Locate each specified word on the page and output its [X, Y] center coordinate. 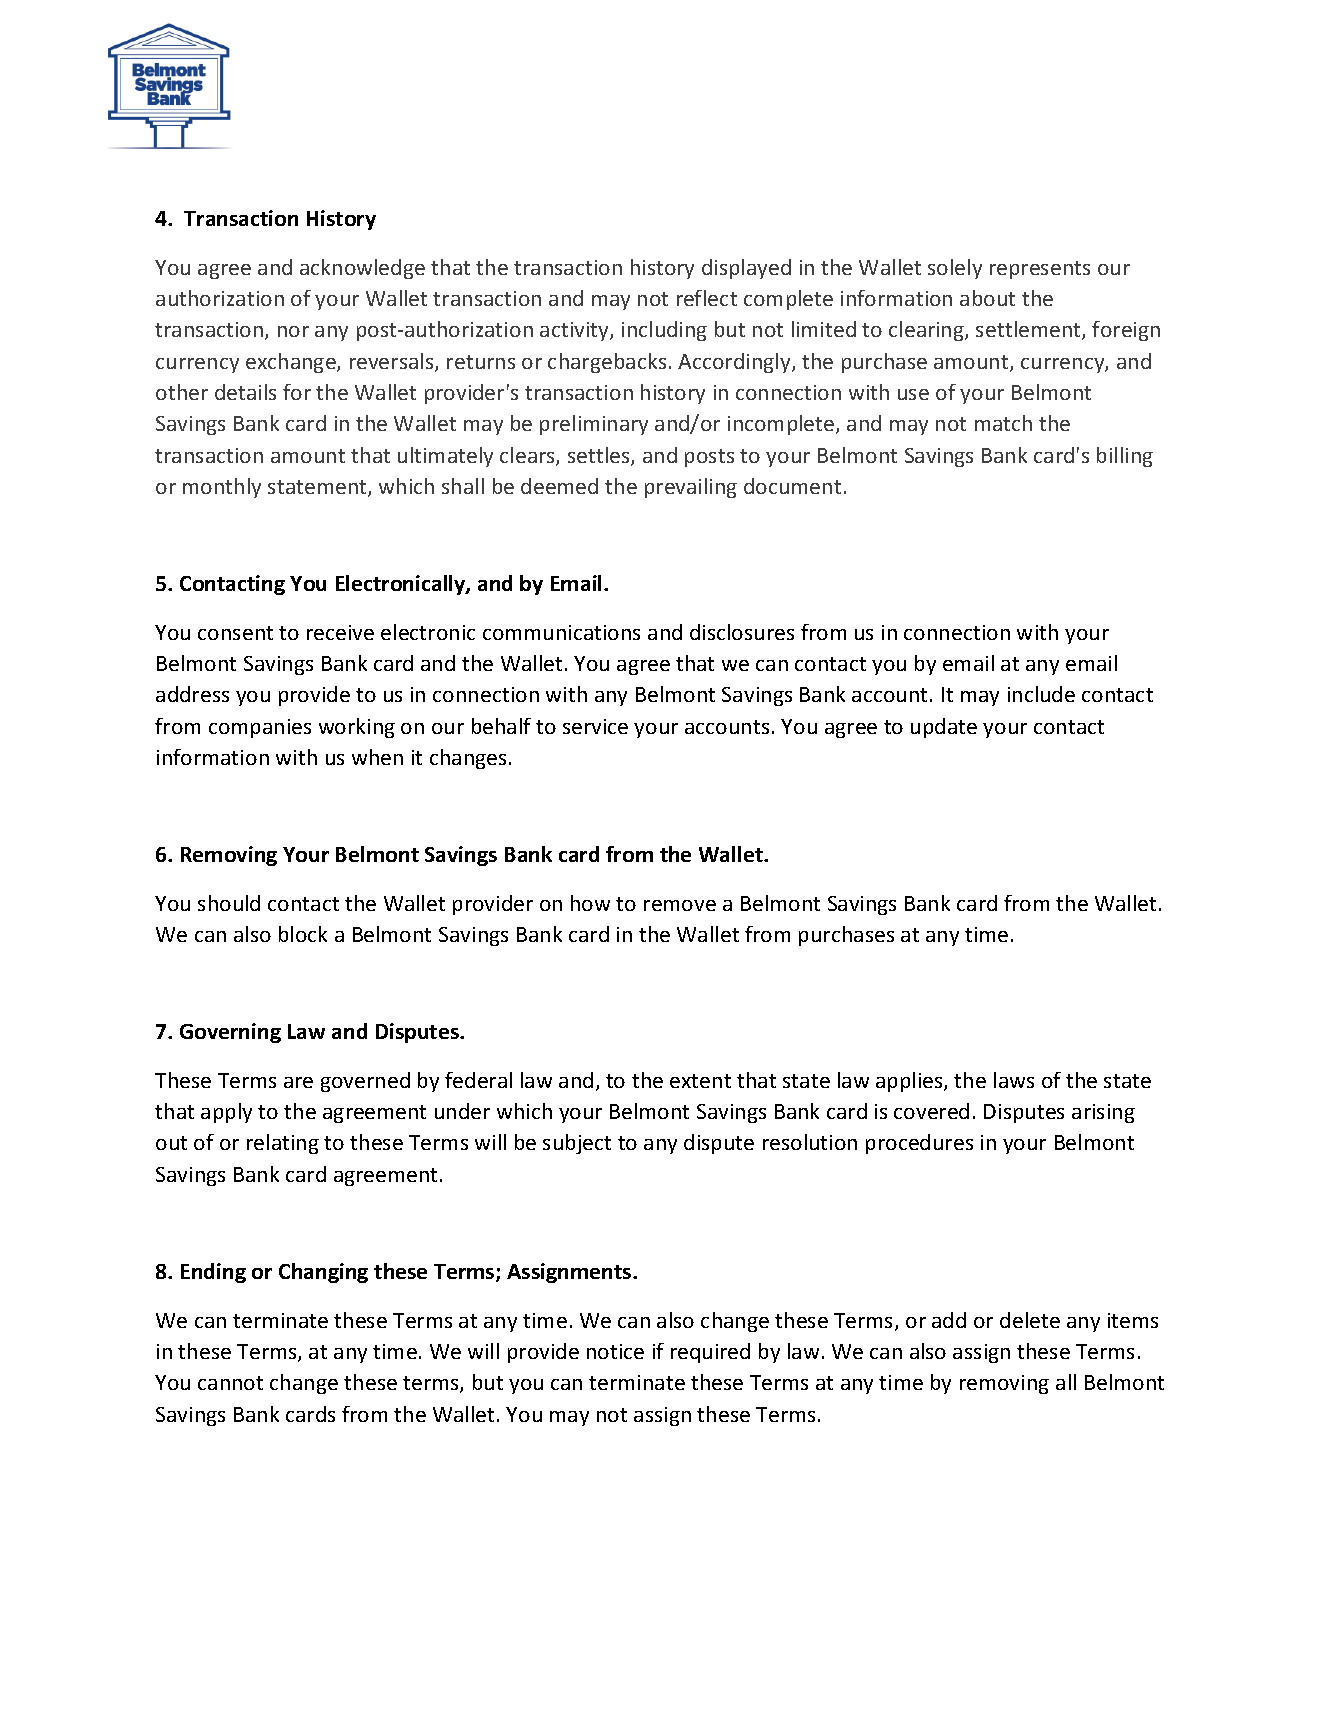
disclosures [742, 632]
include [1041, 694]
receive [340, 632]
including [664, 331]
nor [293, 331]
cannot [230, 1383]
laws [1014, 1080]
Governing [230, 1033]
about [987, 298]
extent [700, 1081]
